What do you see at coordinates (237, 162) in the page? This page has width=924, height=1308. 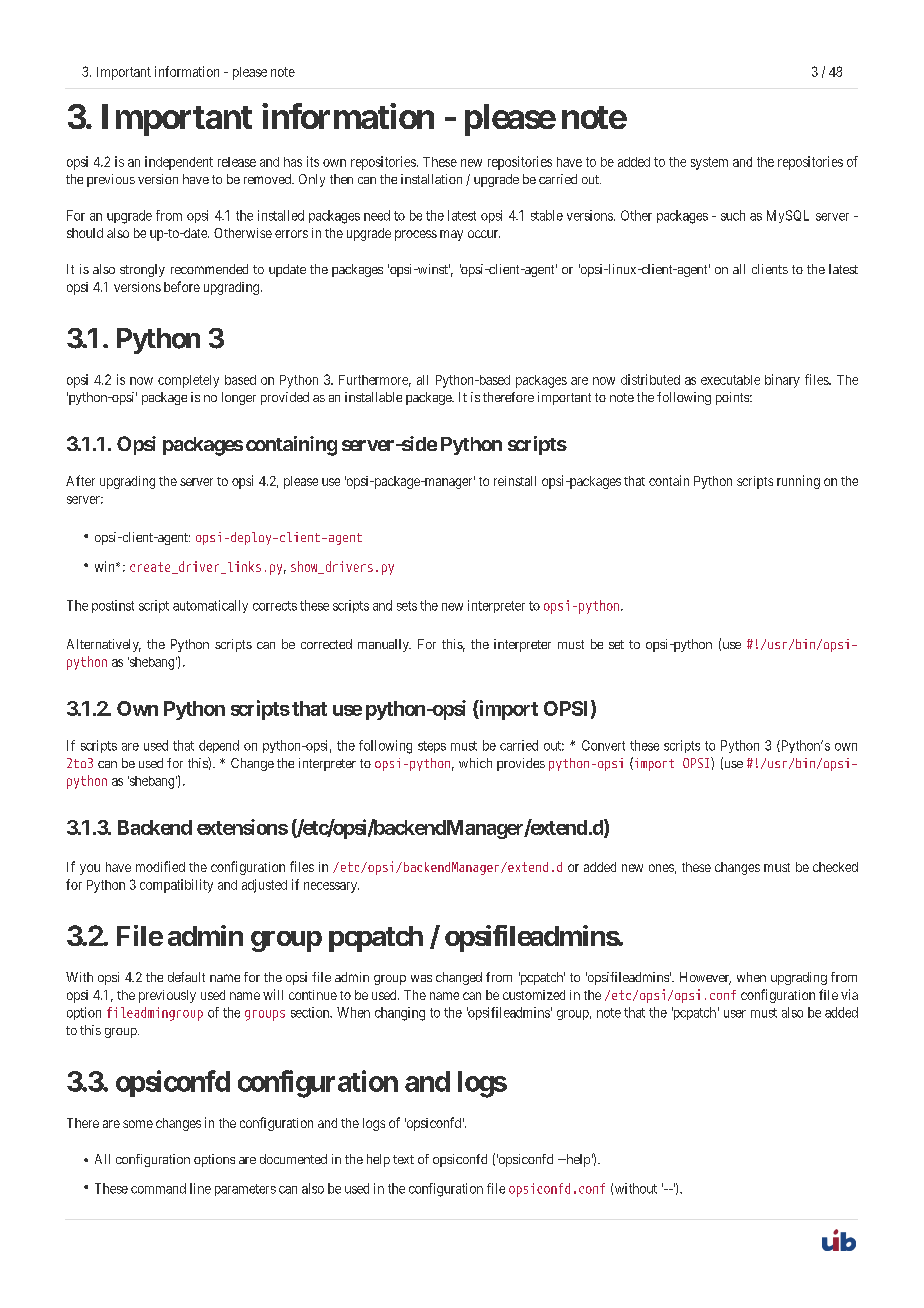 I see `release` at bounding box center [237, 162].
